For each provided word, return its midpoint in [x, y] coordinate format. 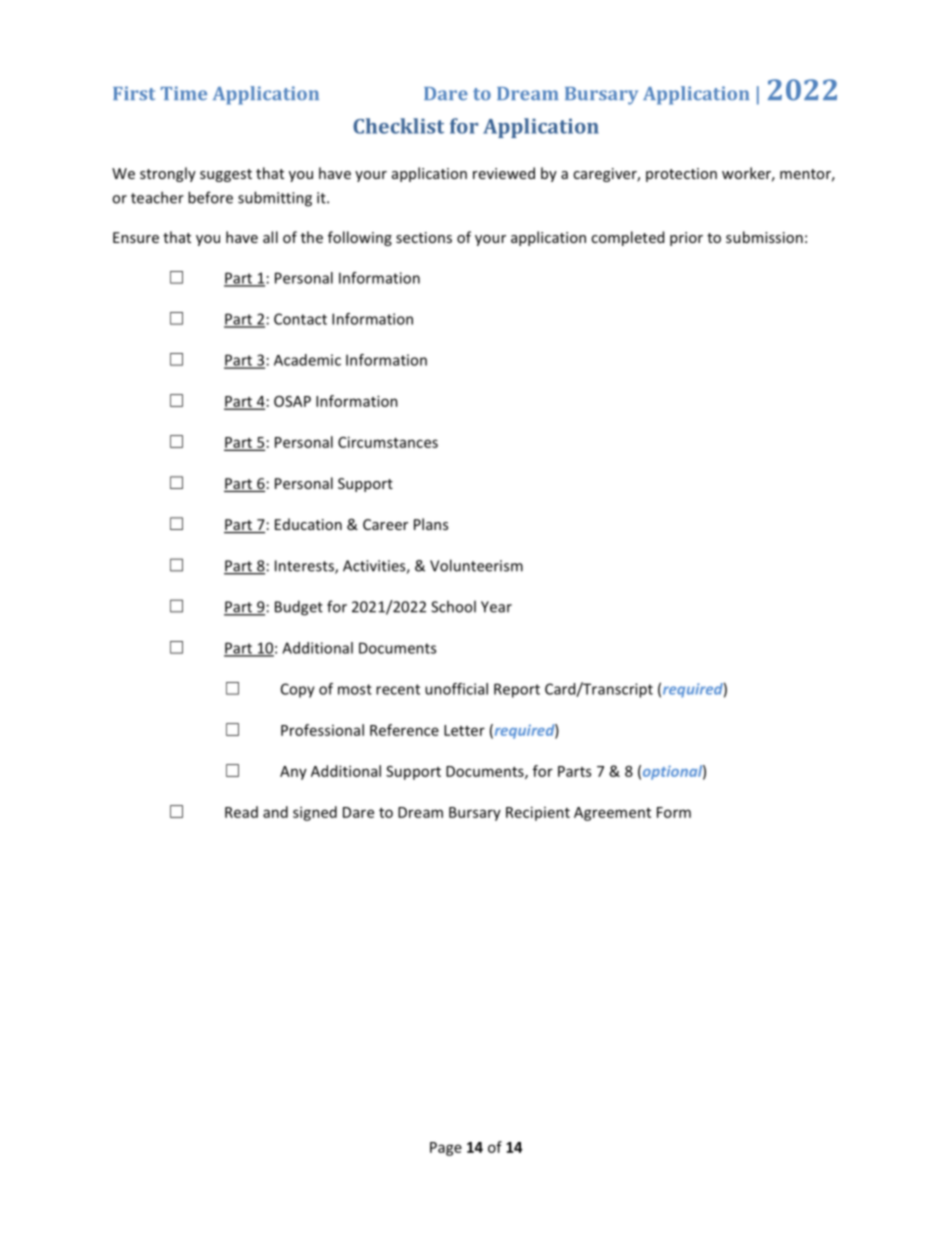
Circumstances [388, 442]
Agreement [612, 814]
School [453, 606]
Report [517, 690]
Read [241, 812]
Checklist [398, 126]
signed [315, 813]
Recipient [538, 813]
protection [681, 175]
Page [446, 1149]
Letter [464, 730]
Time [184, 93]
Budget [299, 608]
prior [686, 239]
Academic [307, 360]
